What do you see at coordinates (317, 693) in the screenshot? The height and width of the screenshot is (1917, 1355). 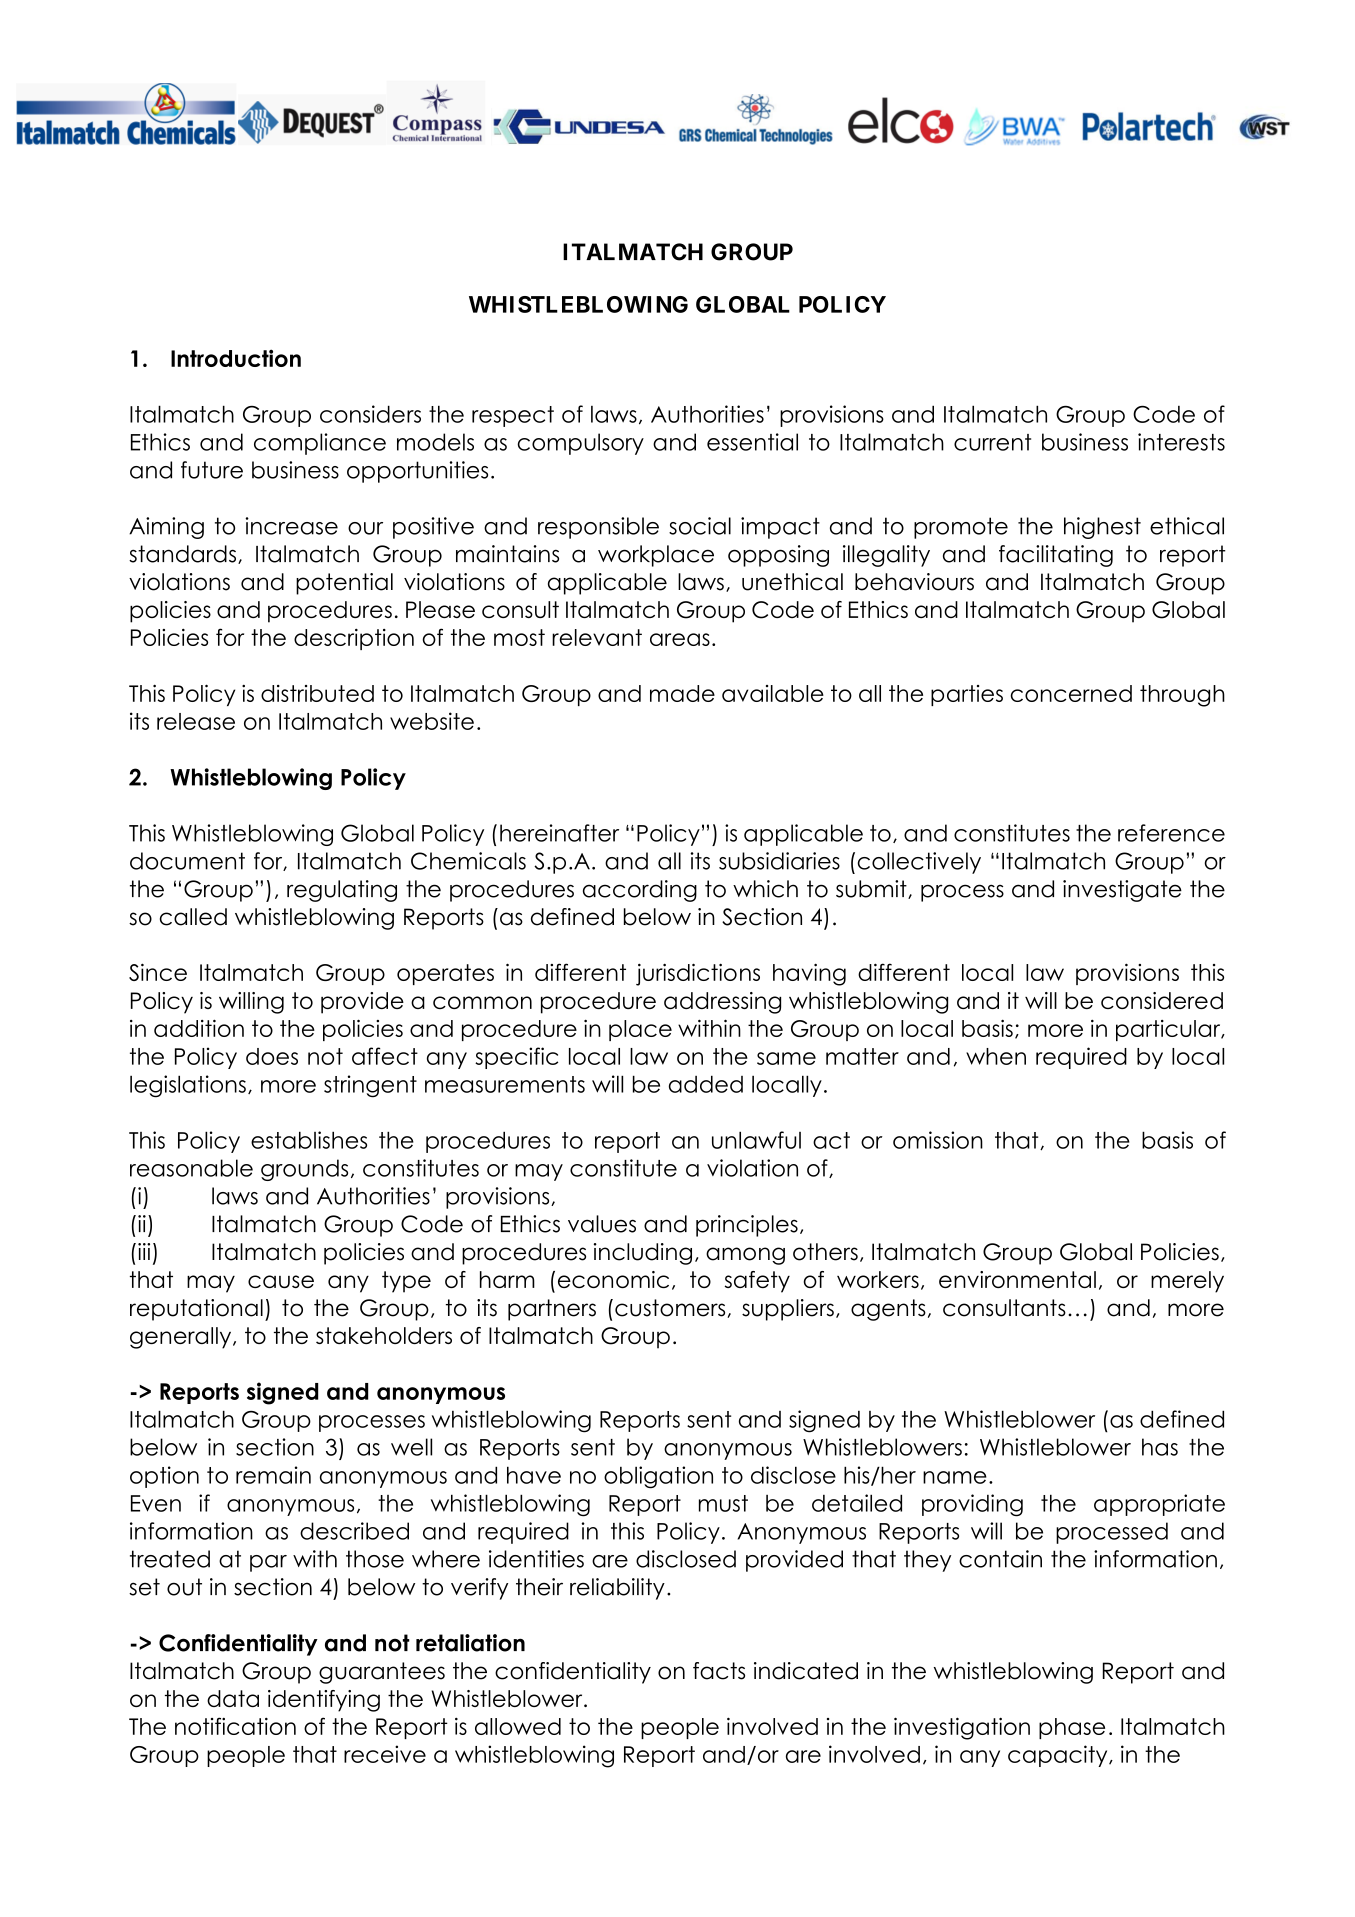 I see `distributed` at bounding box center [317, 693].
